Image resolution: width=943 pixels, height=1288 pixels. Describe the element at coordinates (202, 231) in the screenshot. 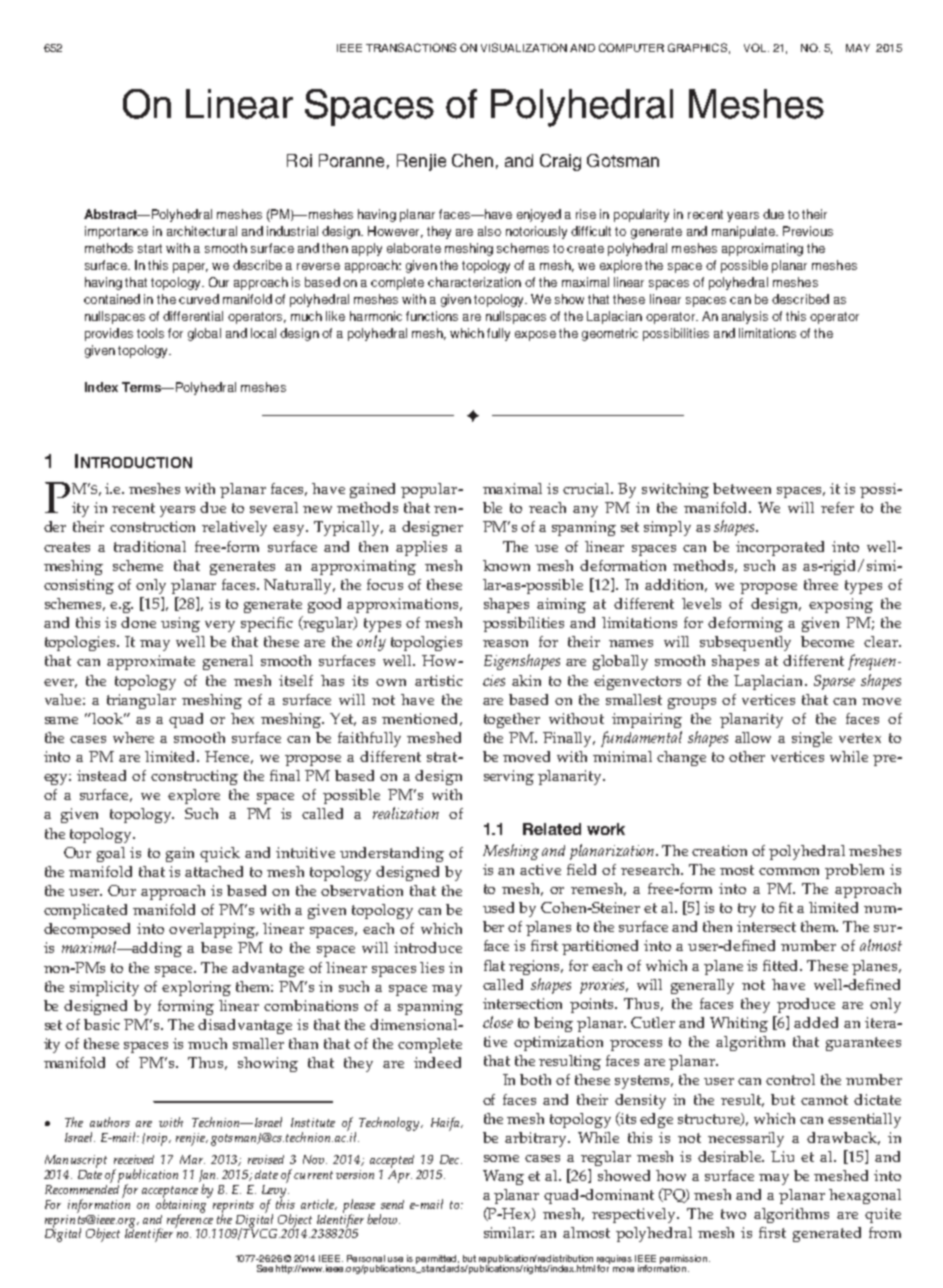

I see `architectural` at that location.
